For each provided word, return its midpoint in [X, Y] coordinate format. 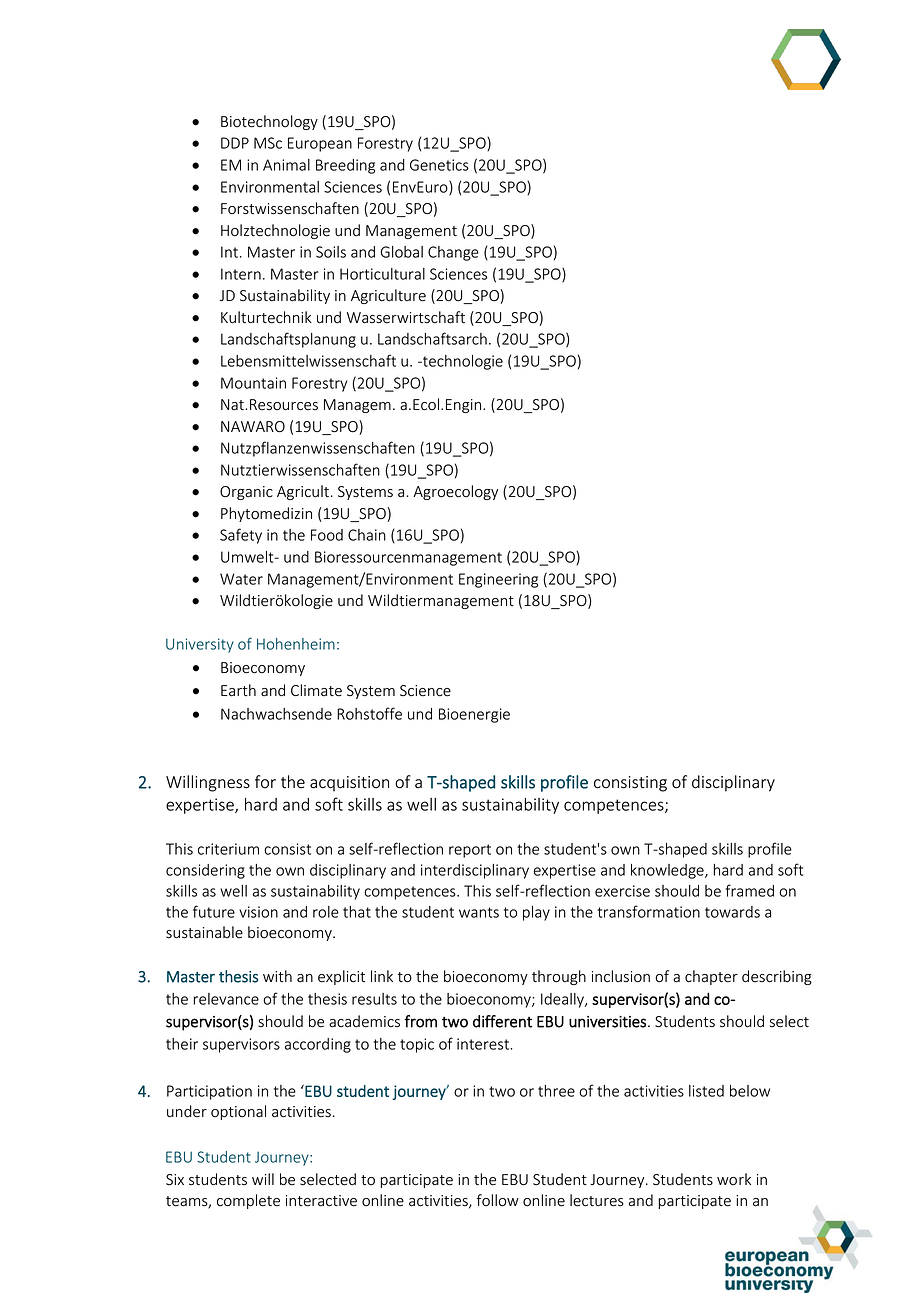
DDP [235, 143]
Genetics [439, 165]
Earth [238, 690]
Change [453, 253]
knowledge [668, 871]
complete [248, 1201]
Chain [367, 535]
